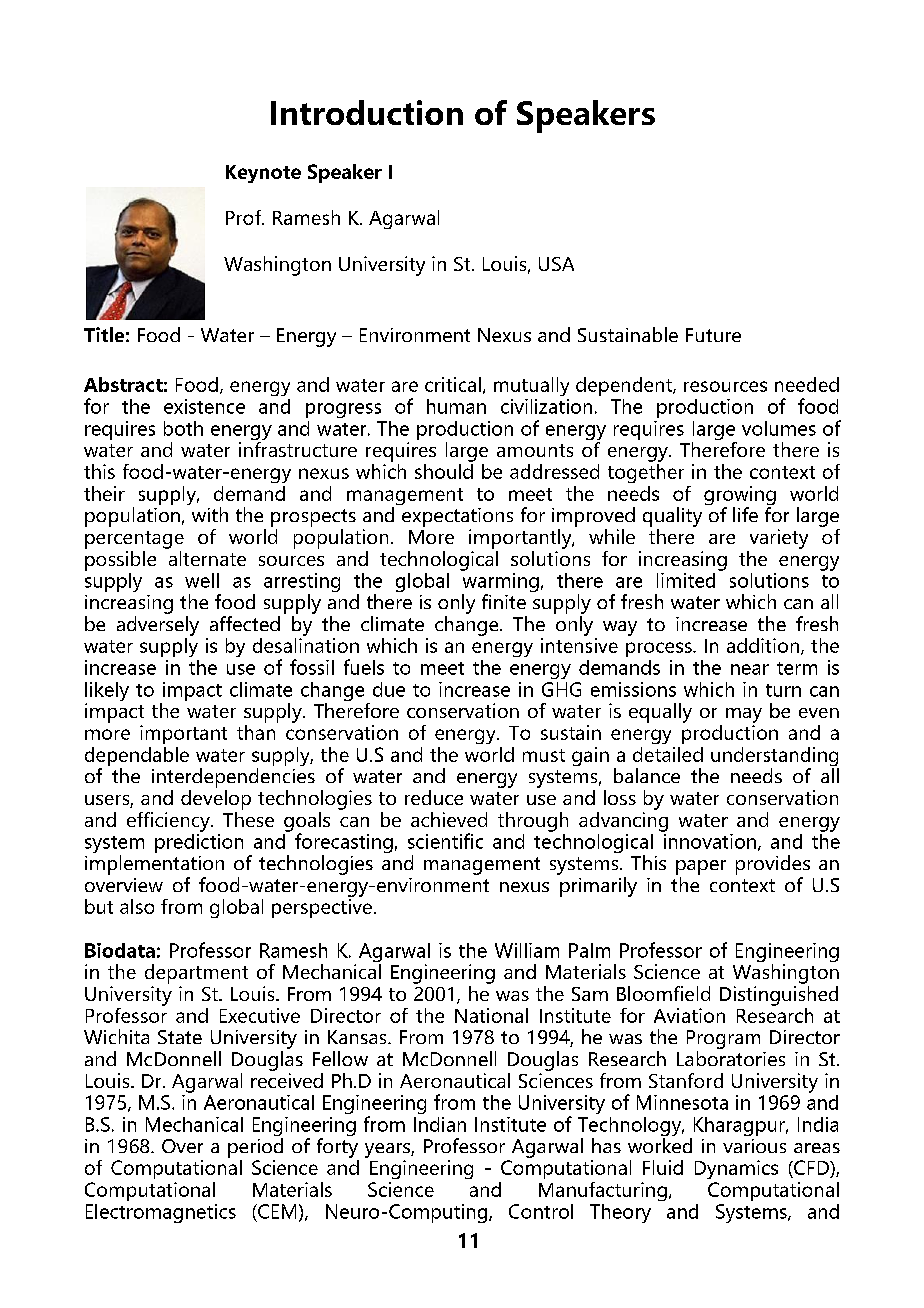 Image resolution: width=924 pixels, height=1308 pixels. I want to click on Introduction, so click(367, 112).
